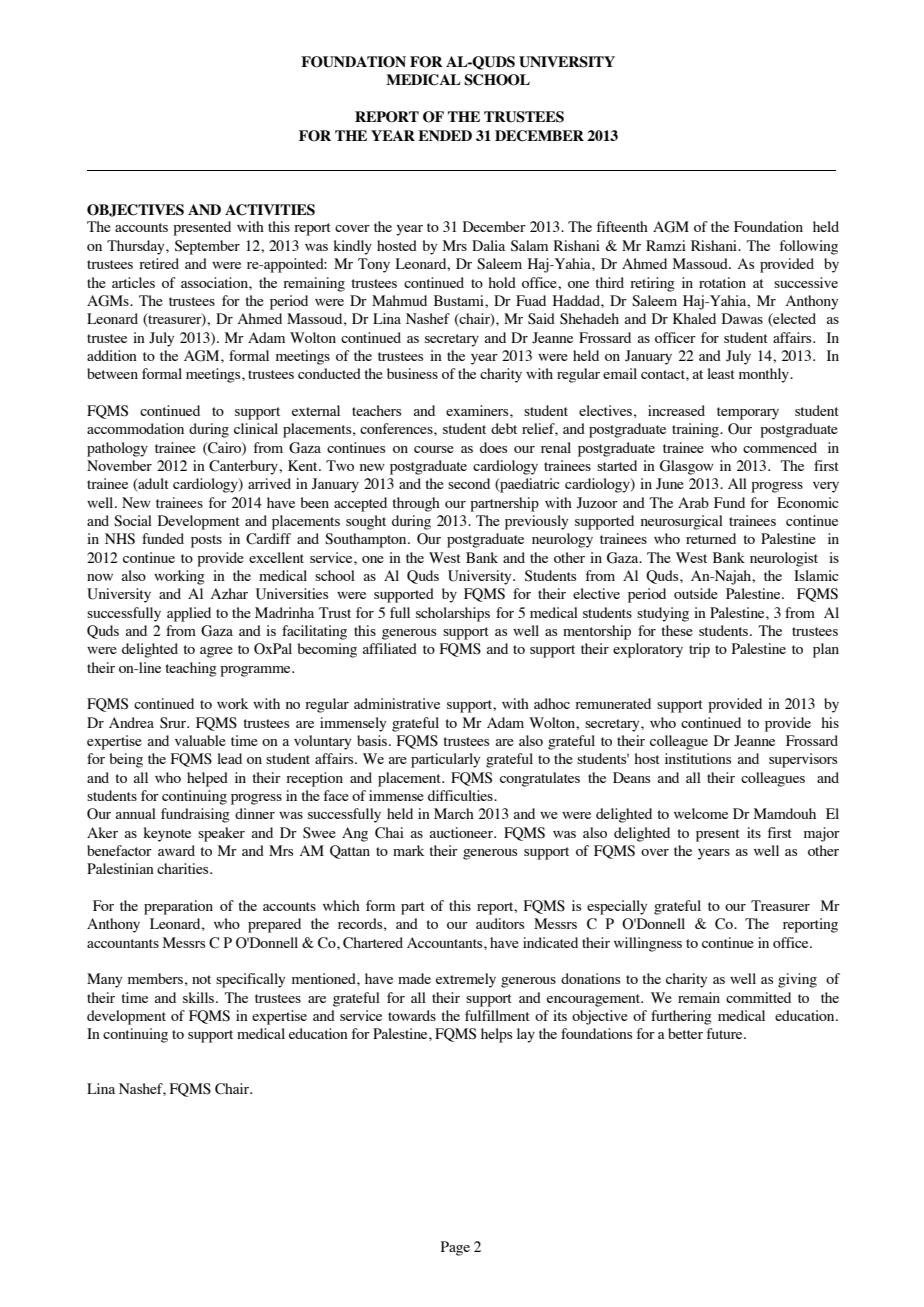 The width and height of the image is (924, 1307). What do you see at coordinates (270, 210) in the image?
I see `ACTIVITIES` at bounding box center [270, 210].
